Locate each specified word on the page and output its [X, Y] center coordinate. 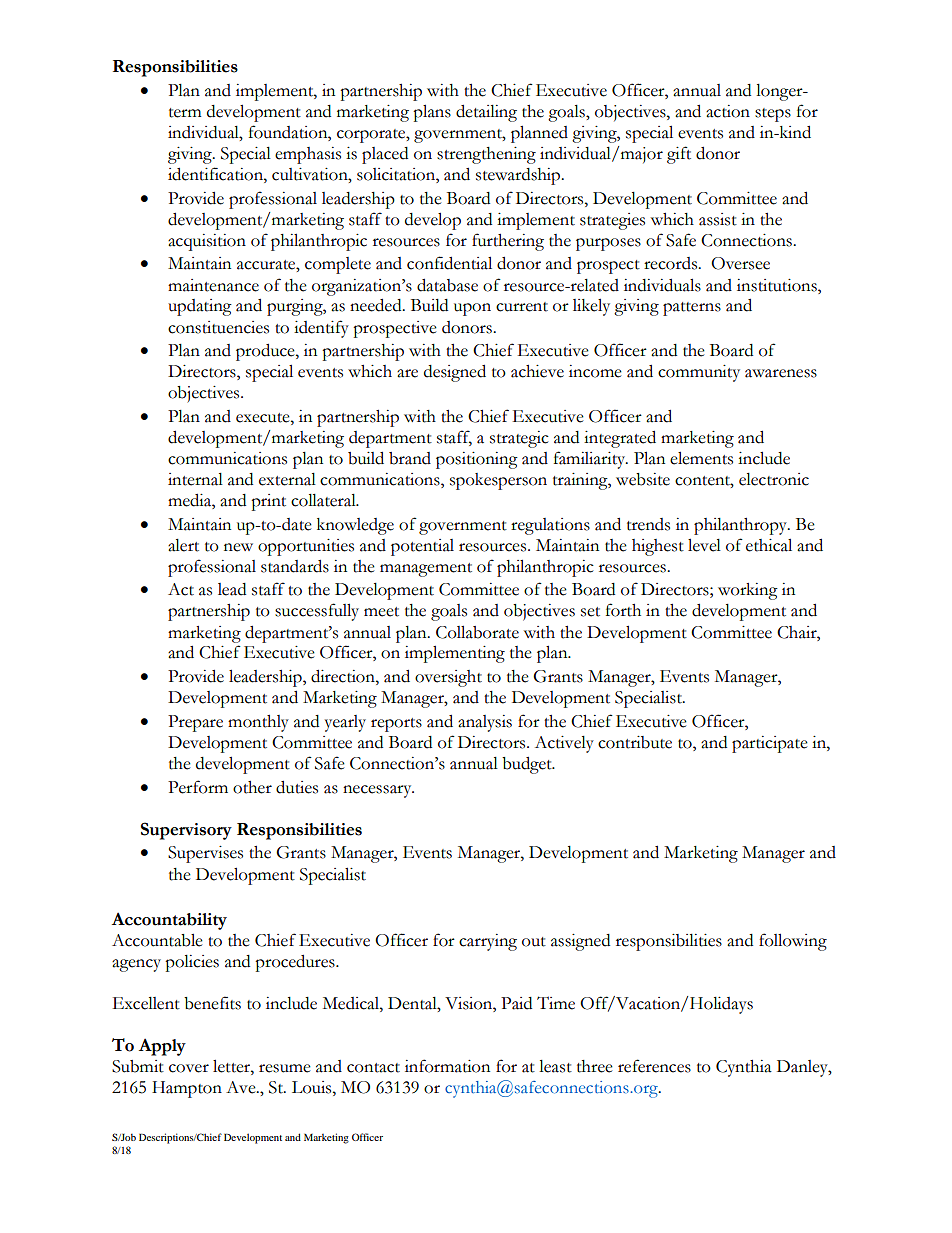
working [748, 591]
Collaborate [477, 632]
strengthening [486, 155]
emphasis [308, 155]
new [238, 547]
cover [189, 1068]
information [447, 1066]
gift [679, 155]
